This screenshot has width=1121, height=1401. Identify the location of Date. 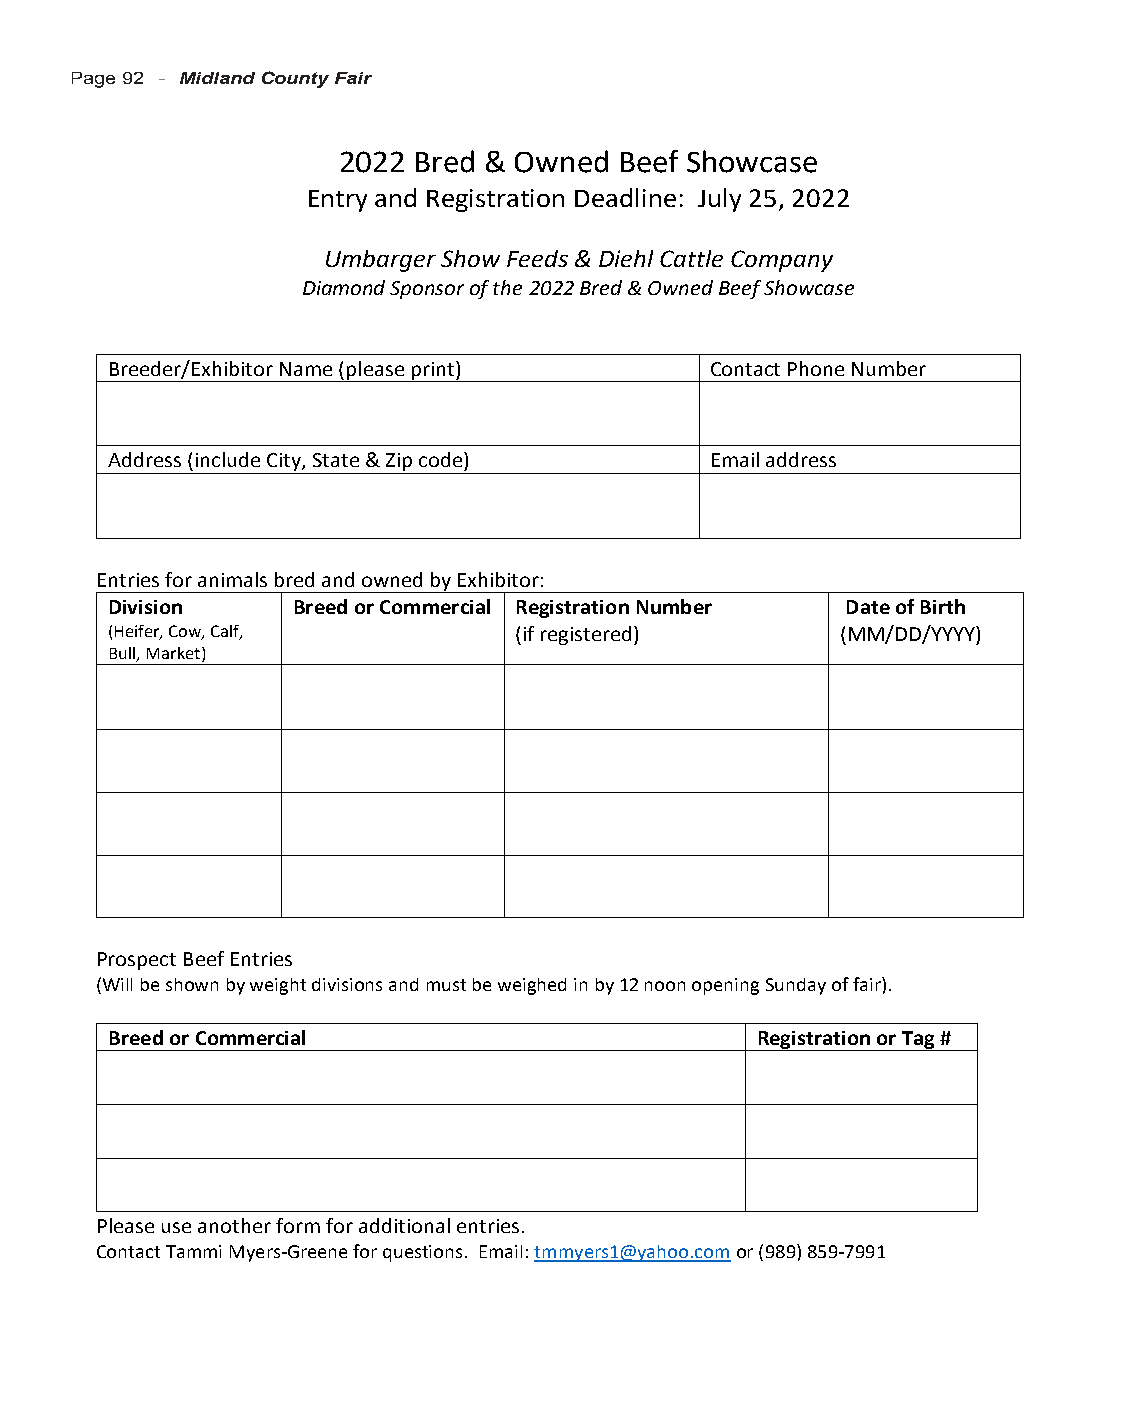
(868, 607).
